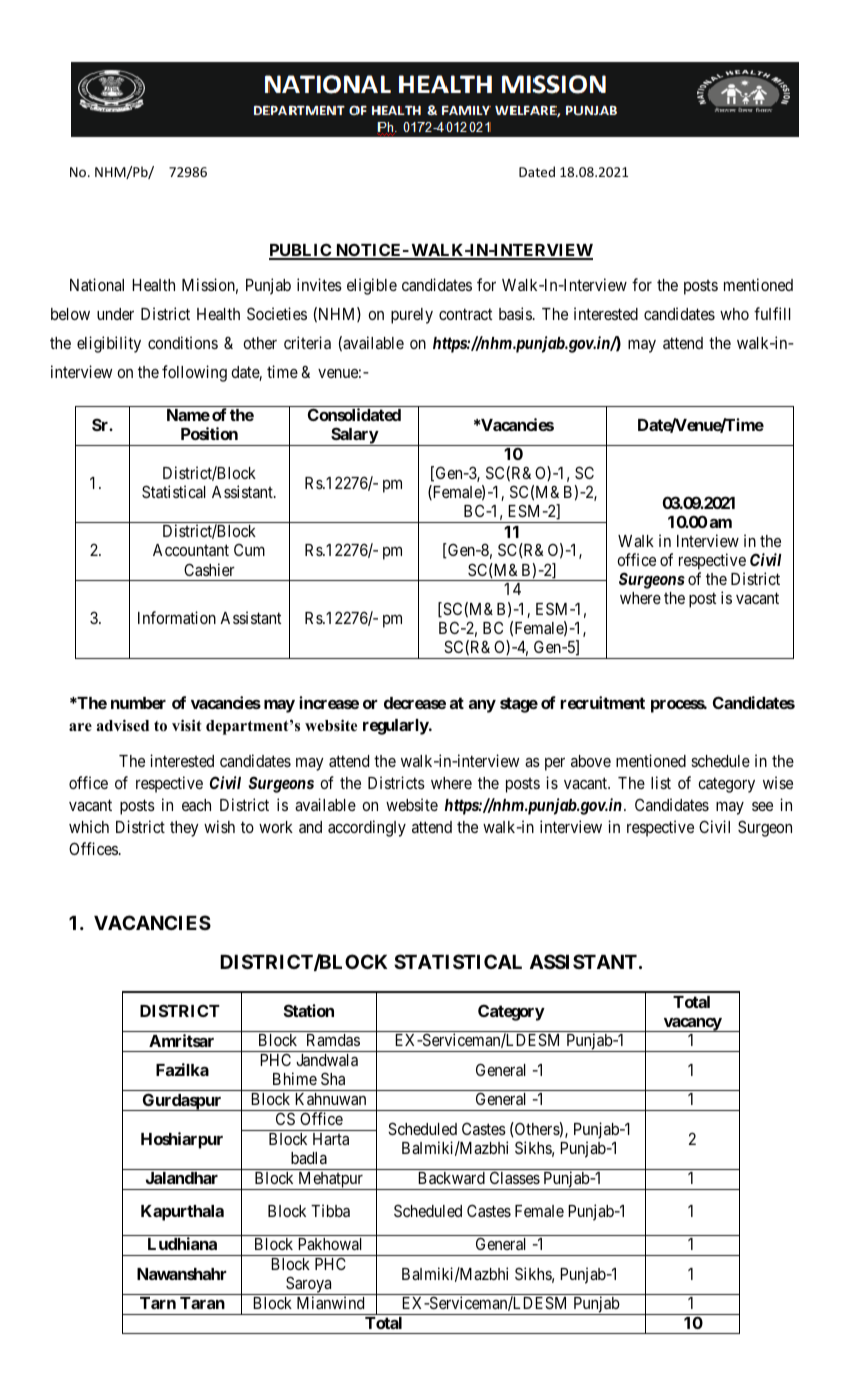 The image size is (849, 1400). I want to click on any, so click(482, 706).
